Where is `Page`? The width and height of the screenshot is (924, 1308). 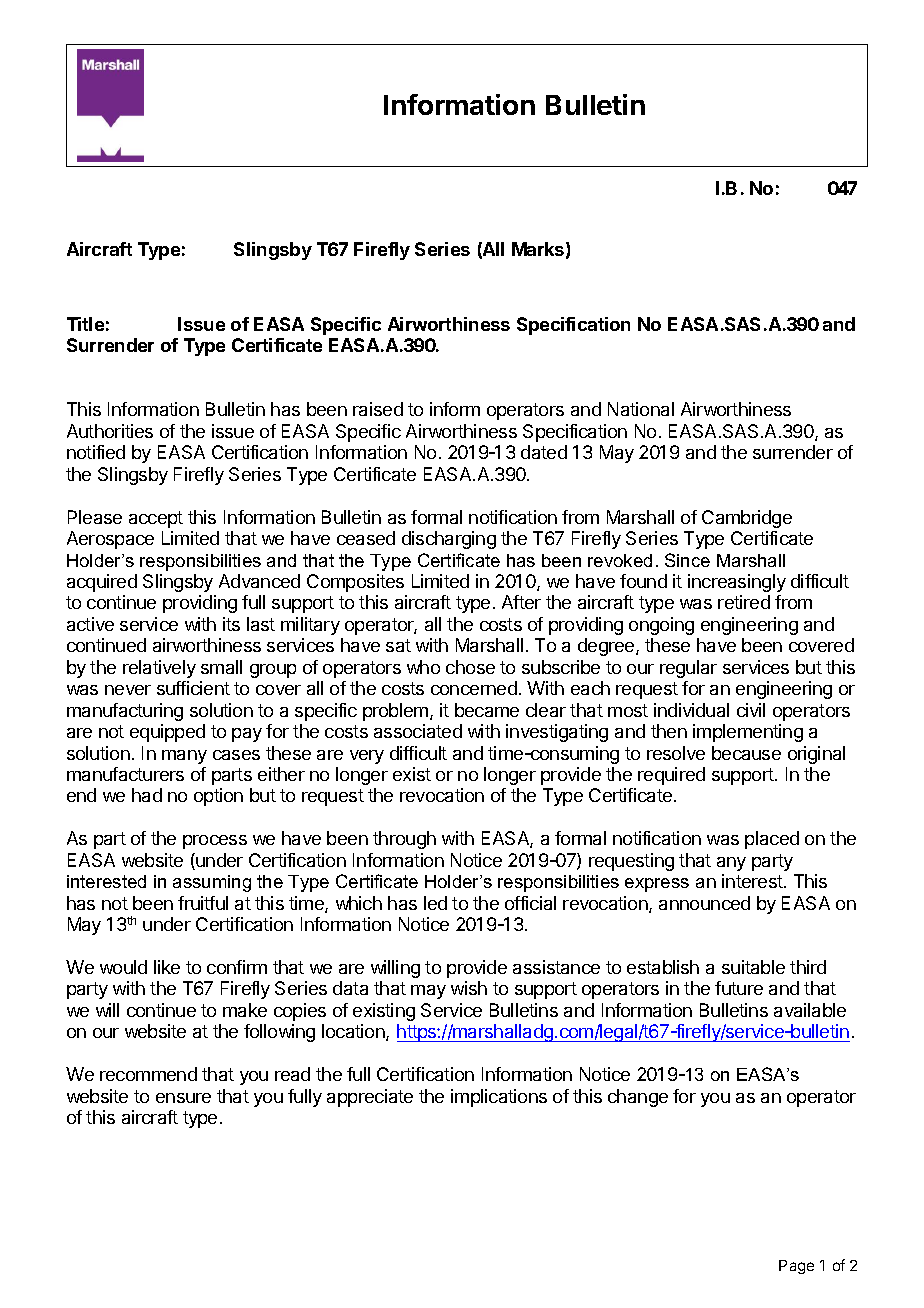
Page is located at coordinates (796, 1267).
